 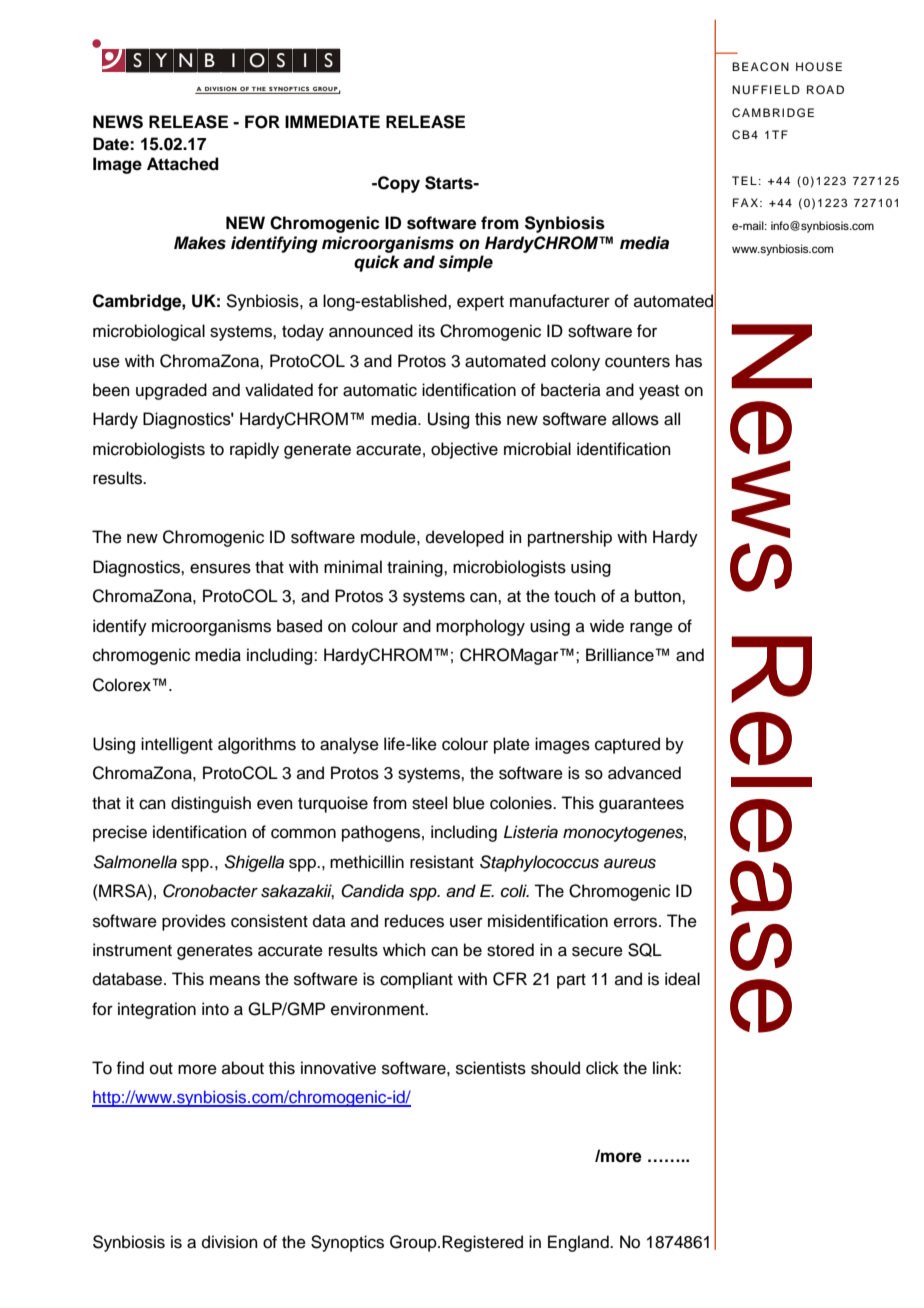 What do you see at coordinates (183, 164) in the screenshot?
I see `Attached` at bounding box center [183, 164].
